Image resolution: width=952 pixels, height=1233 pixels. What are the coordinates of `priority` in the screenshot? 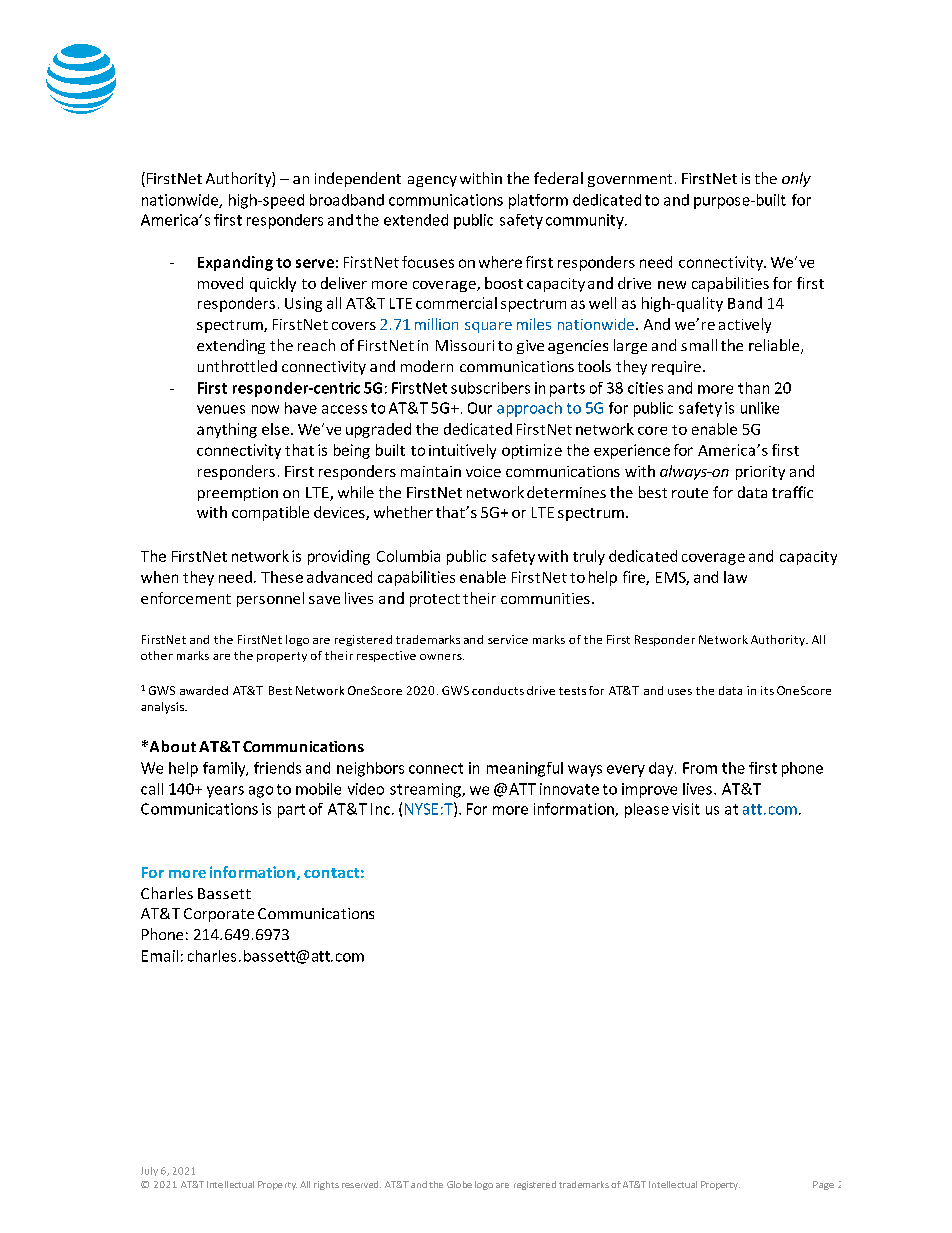 It's located at (760, 473).
